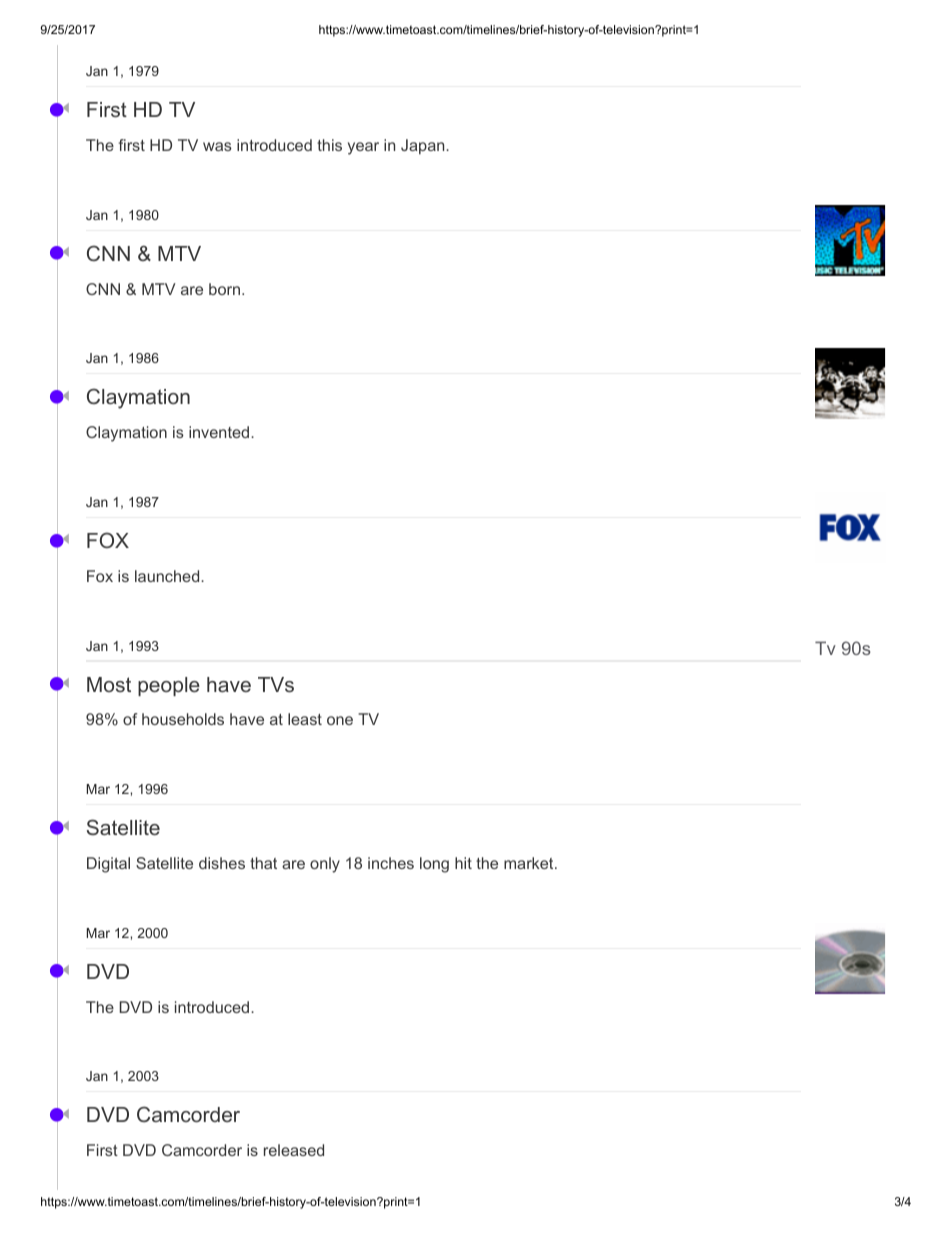 The height and width of the screenshot is (1233, 952). What do you see at coordinates (294, 1150) in the screenshot?
I see `released` at bounding box center [294, 1150].
